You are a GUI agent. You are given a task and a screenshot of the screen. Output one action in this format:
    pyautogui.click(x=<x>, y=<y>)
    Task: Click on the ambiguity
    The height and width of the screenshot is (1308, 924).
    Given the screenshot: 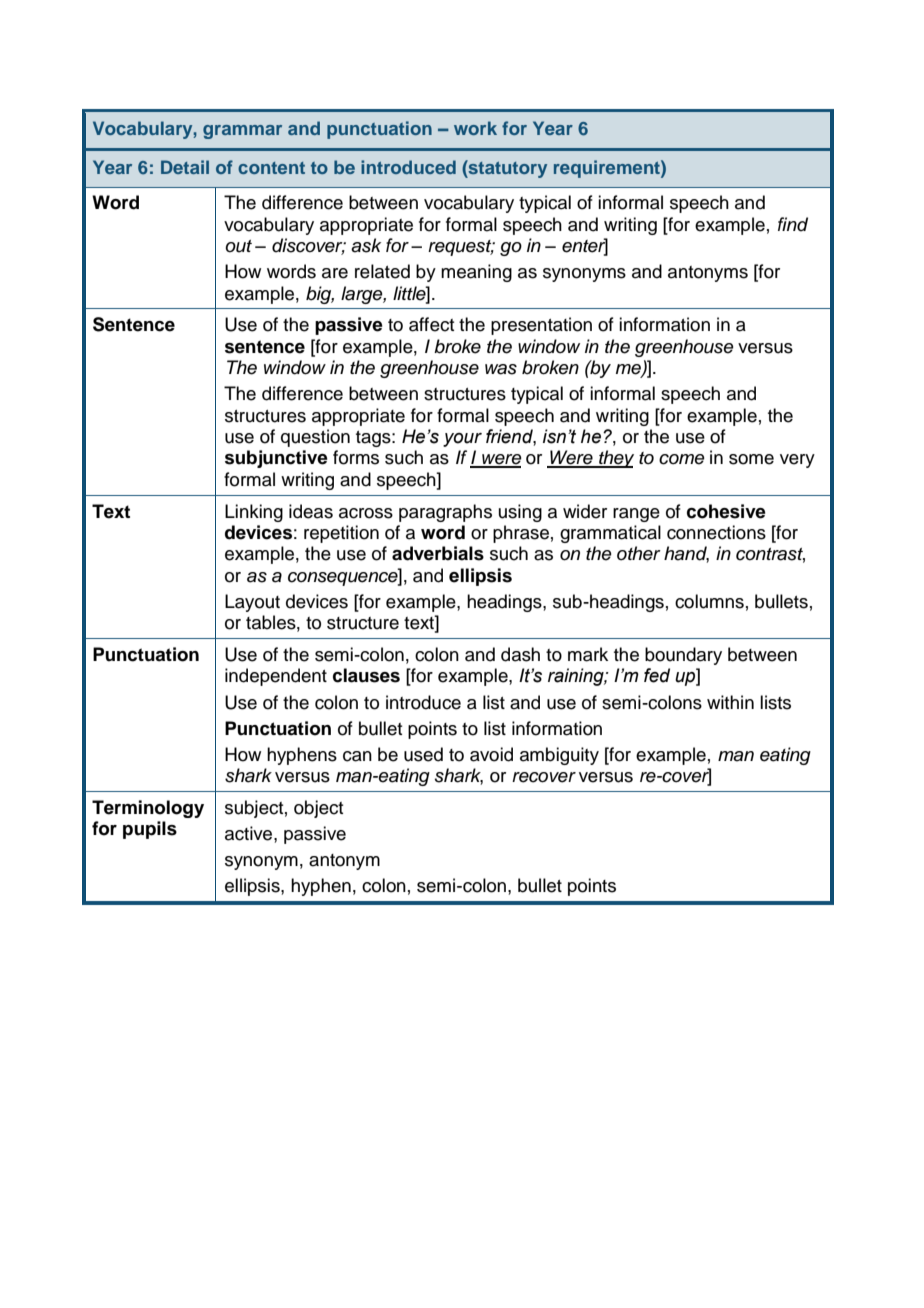 What is the action you would take?
    pyautogui.click(x=559, y=756)
